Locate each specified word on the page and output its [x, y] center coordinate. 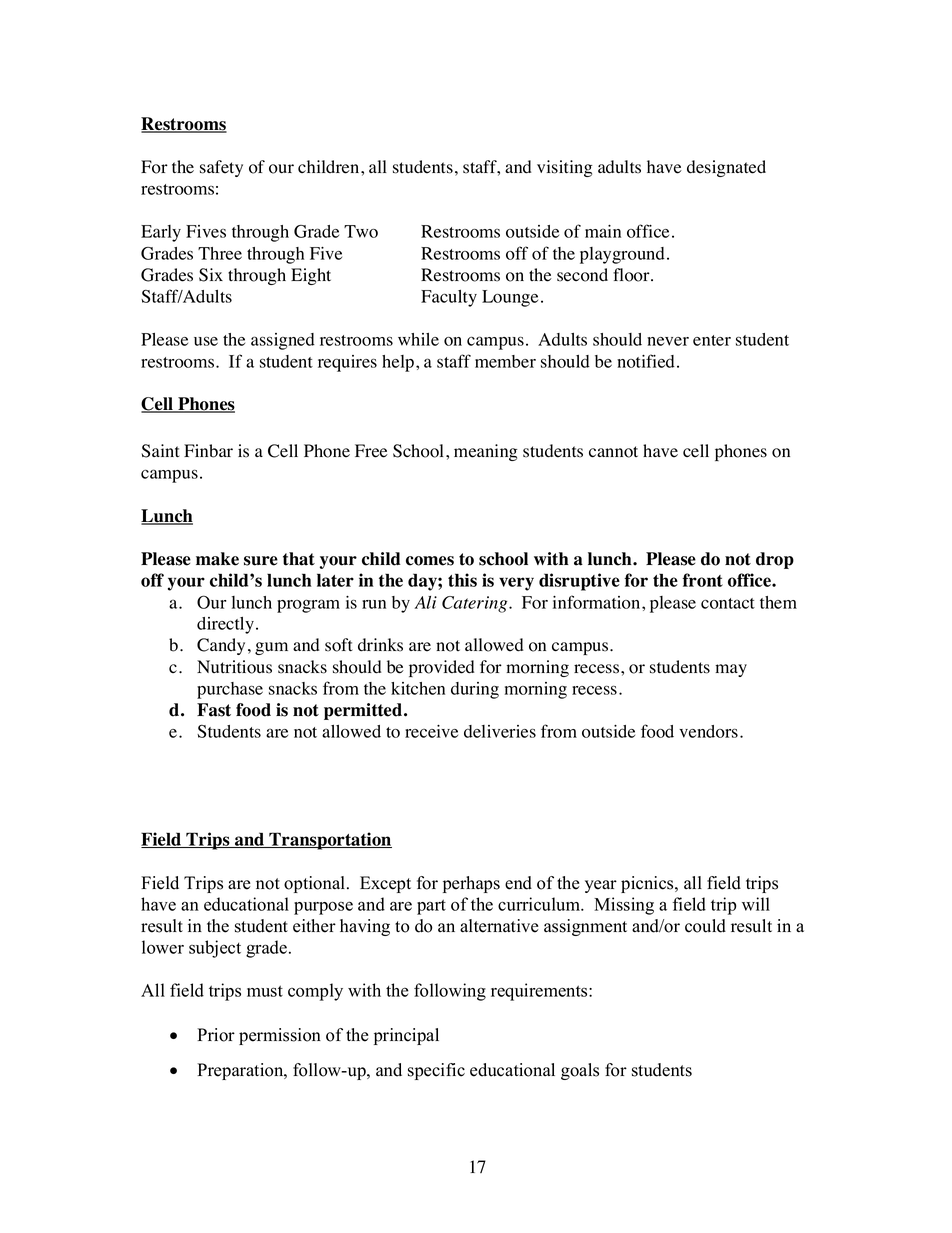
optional [316, 884]
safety [221, 168]
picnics [648, 884]
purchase [230, 690]
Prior [216, 1035]
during [475, 690]
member [505, 361]
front [702, 580]
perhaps [471, 884]
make [217, 559]
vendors [708, 731]
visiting [565, 168]
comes [430, 561]
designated [726, 168]
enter [712, 340]
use [206, 341]
